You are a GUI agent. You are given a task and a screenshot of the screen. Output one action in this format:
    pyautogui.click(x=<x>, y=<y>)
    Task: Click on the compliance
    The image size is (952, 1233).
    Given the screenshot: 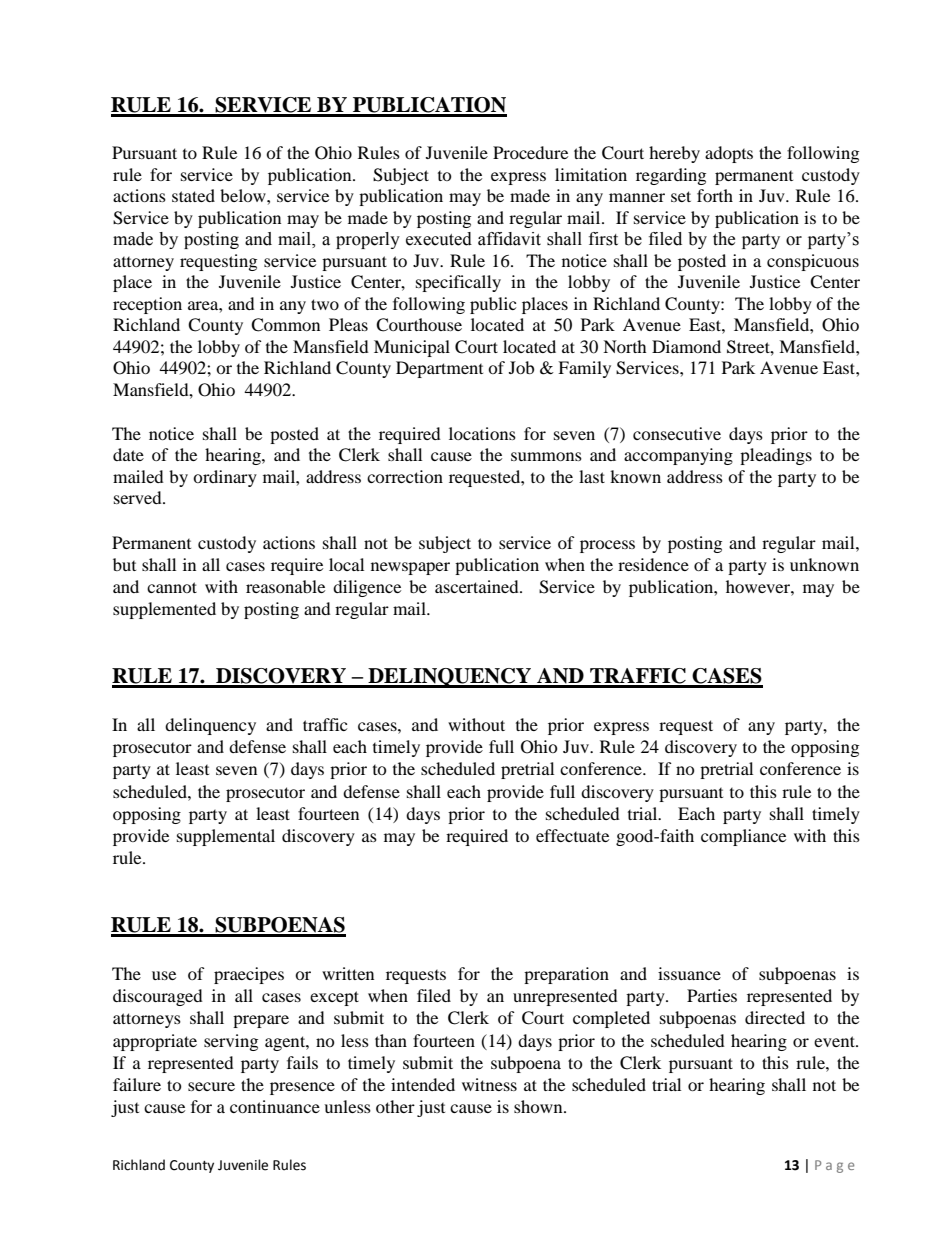 What is the action you would take?
    pyautogui.click(x=743, y=837)
